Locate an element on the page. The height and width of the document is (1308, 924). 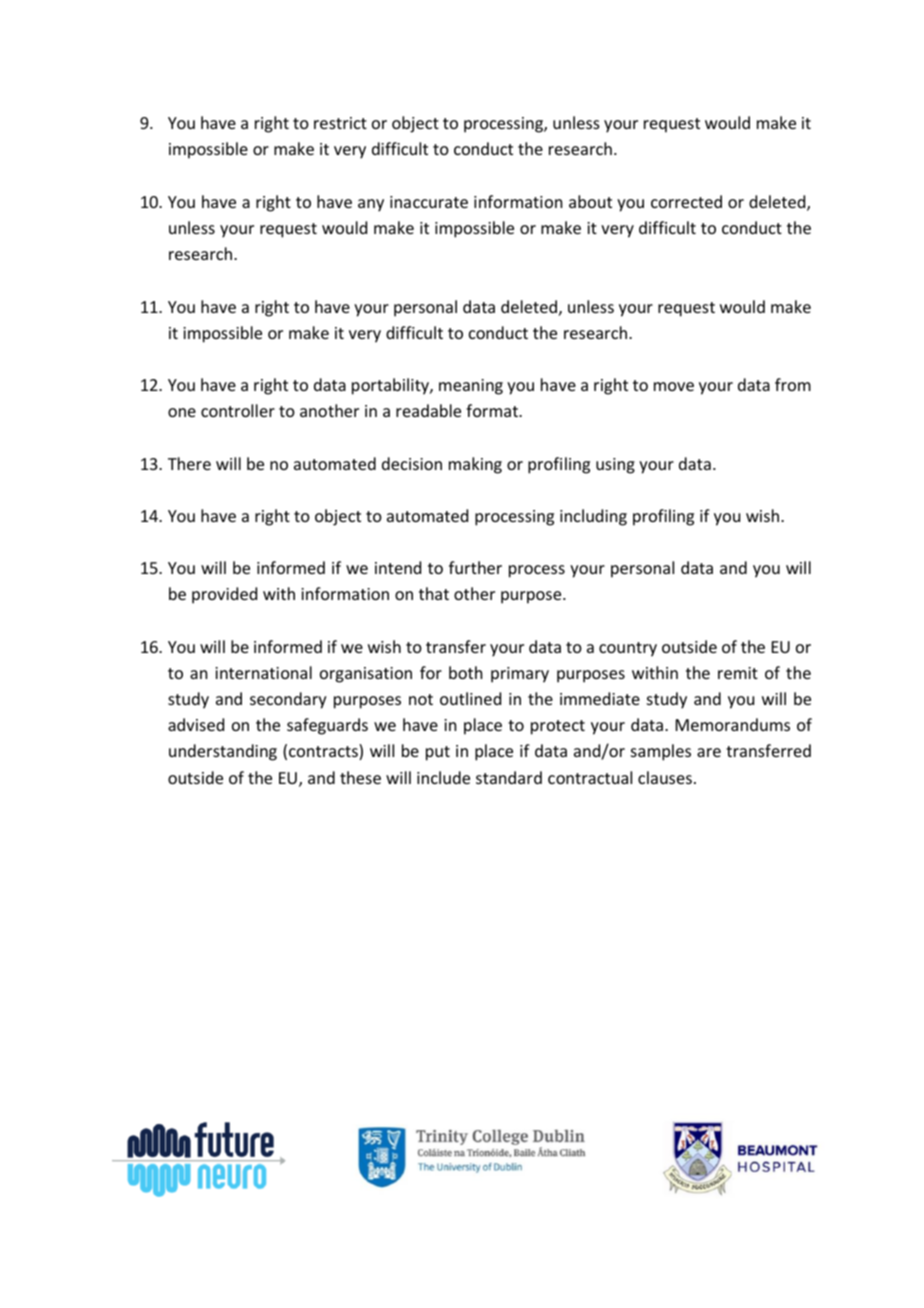
making is located at coordinates (475, 465).
